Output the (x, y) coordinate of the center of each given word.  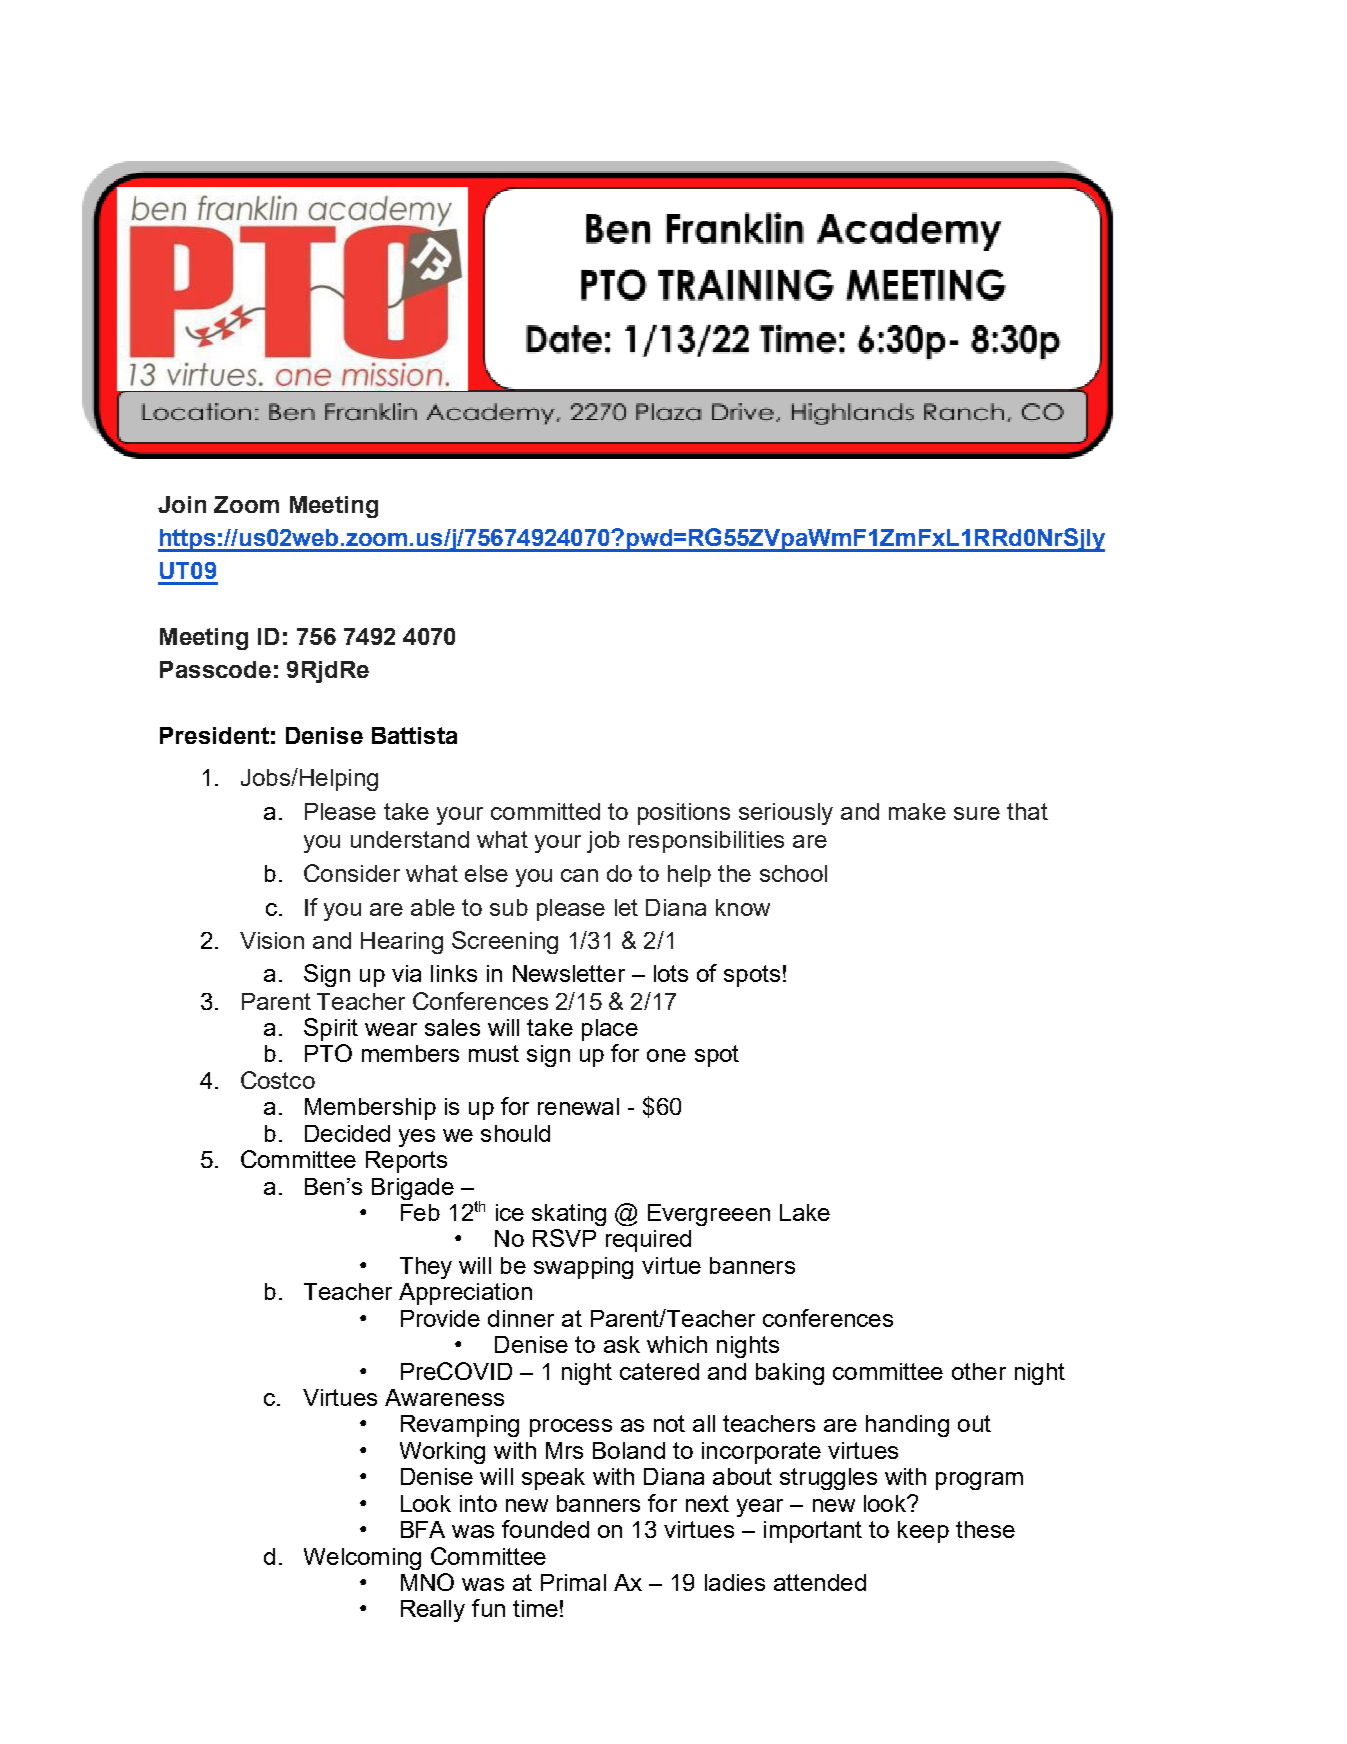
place (610, 1030)
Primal (573, 1582)
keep (923, 1532)
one (666, 1055)
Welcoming (362, 1559)
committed (545, 811)
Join (182, 504)
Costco (278, 1080)
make (917, 811)
